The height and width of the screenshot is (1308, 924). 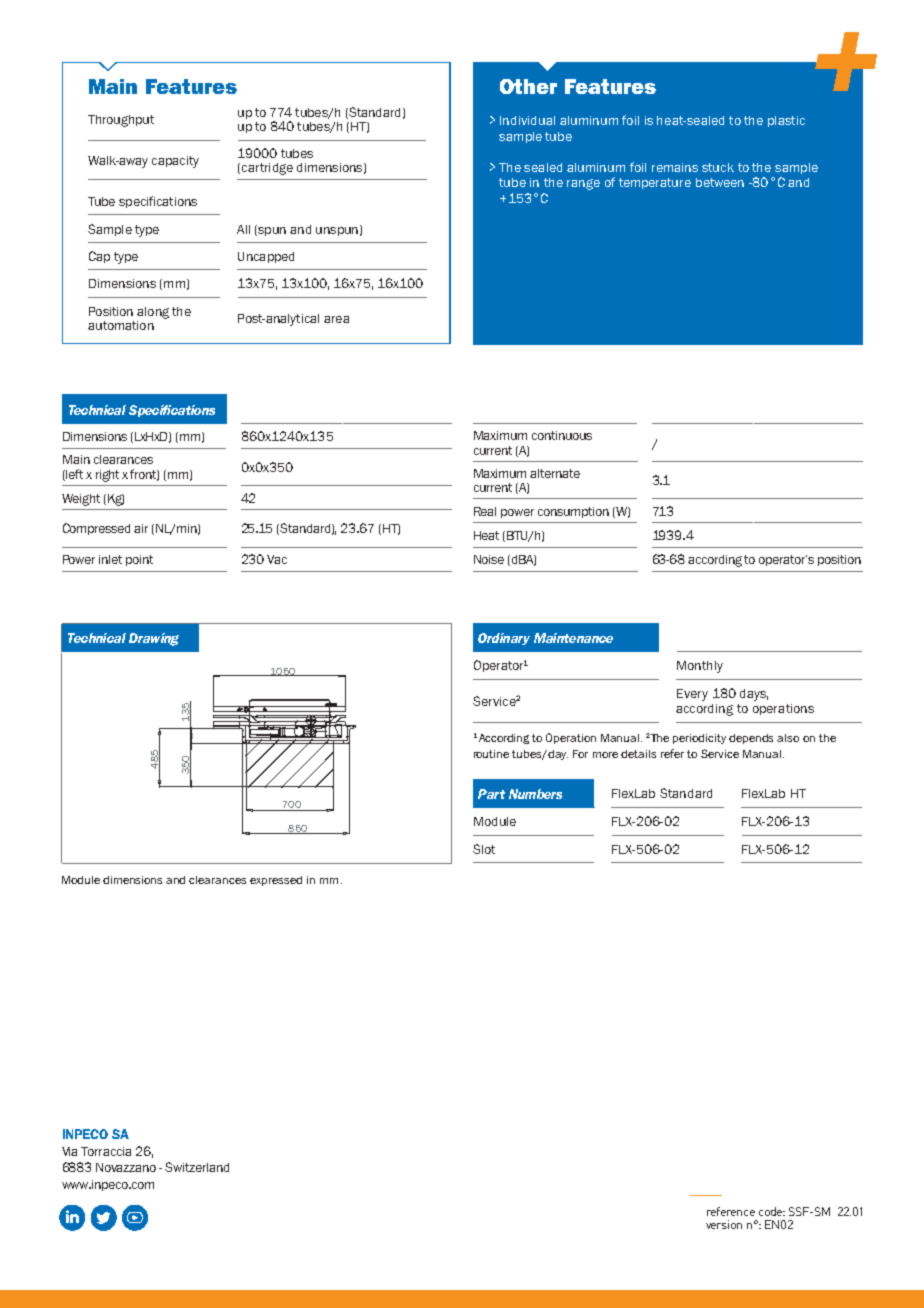 I want to click on version, so click(x=724, y=1224).
